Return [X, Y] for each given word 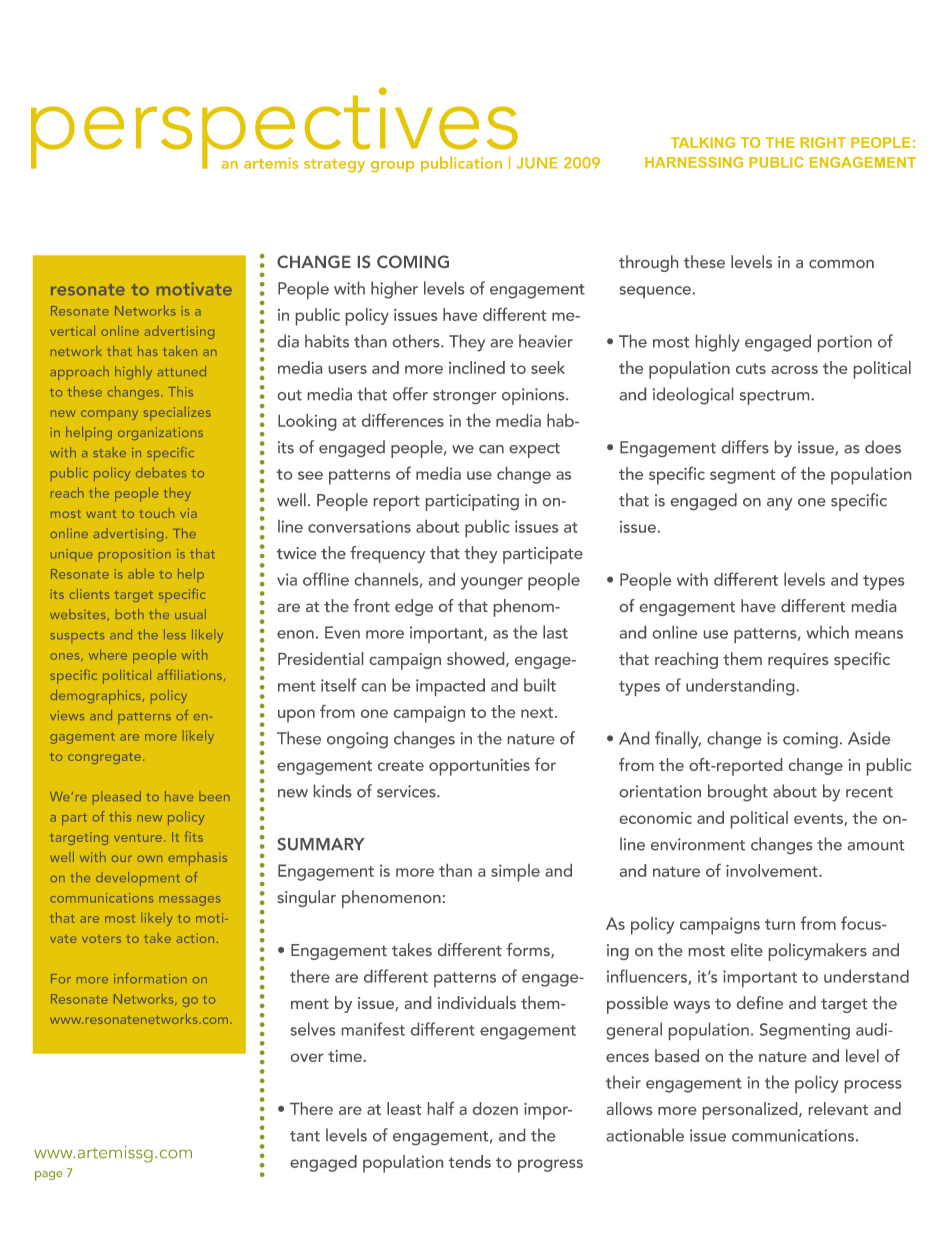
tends [470, 1161]
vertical [72, 330]
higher [394, 290]
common [841, 264]
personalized [751, 1111]
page [48, 1176]
